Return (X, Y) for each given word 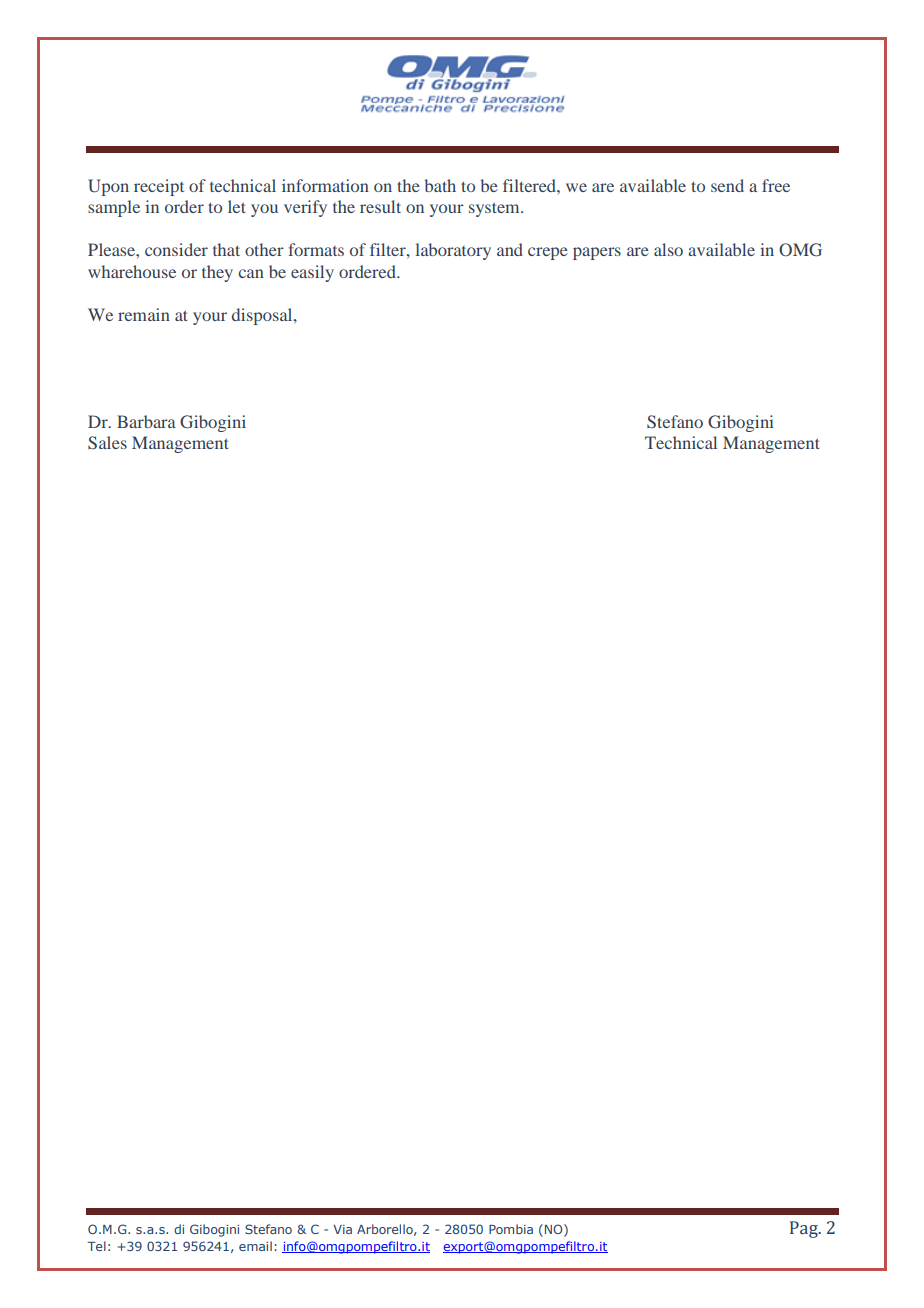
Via (342, 1229)
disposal (263, 316)
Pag (805, 1229)
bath (440, 185)
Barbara (146, 421)
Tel (96, 1246)
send (727, 185)
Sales (107, 442)
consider (176, 249)
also (668, 249)
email (255, 1246)
